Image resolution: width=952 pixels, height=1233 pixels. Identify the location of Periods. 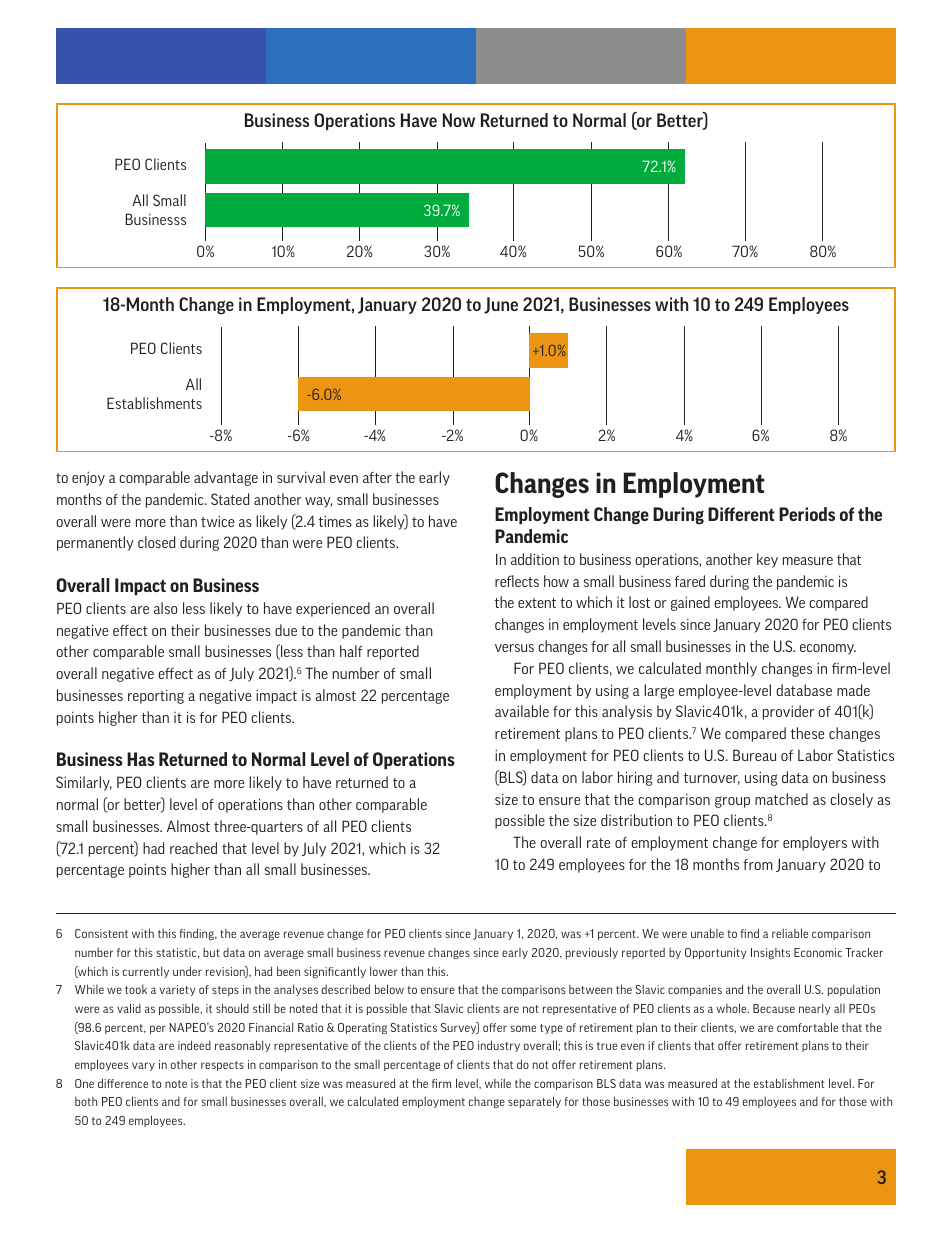
(807, 514).
